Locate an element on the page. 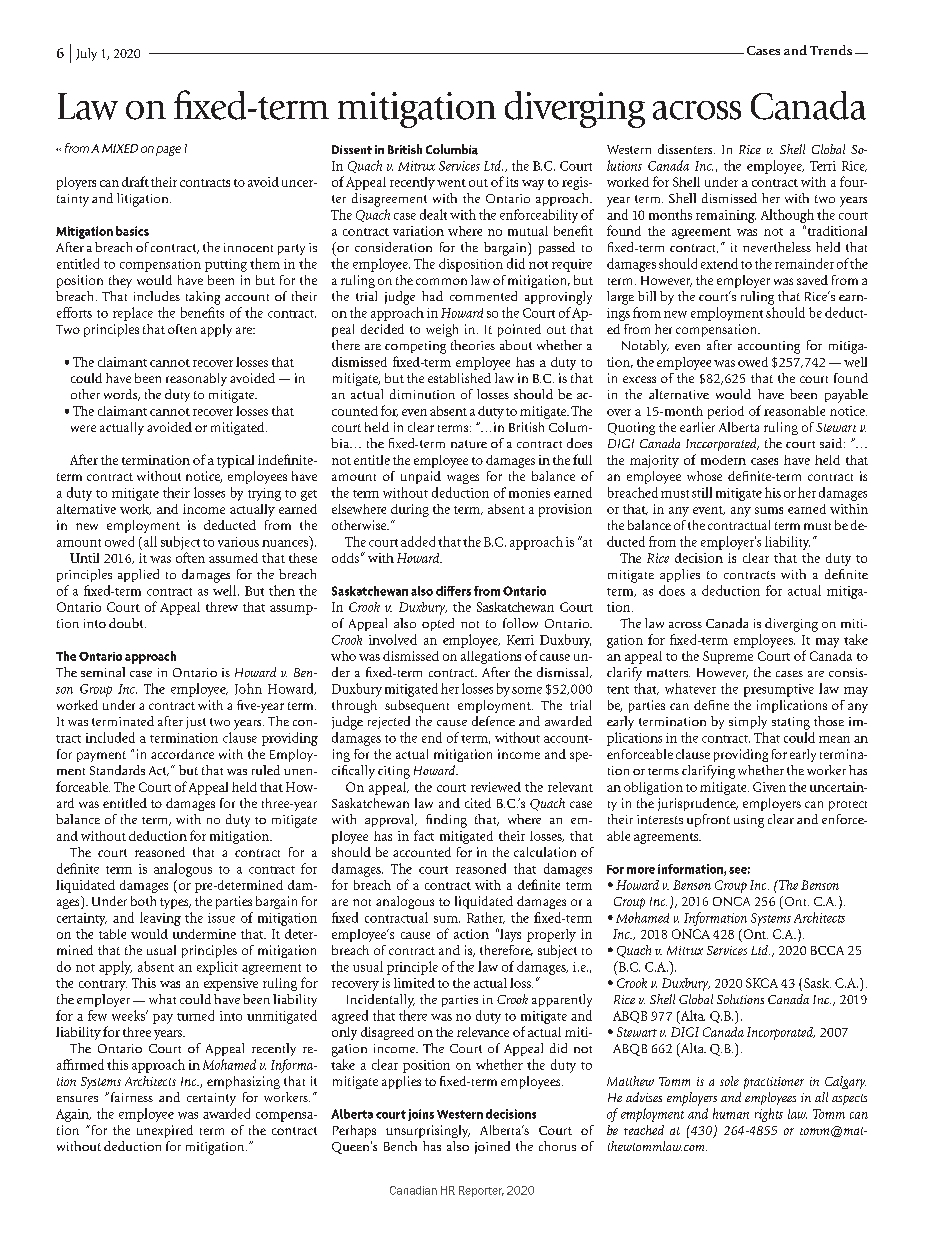 This image has height=1233, width=952. doubt is located at coordinates (127, 623).
